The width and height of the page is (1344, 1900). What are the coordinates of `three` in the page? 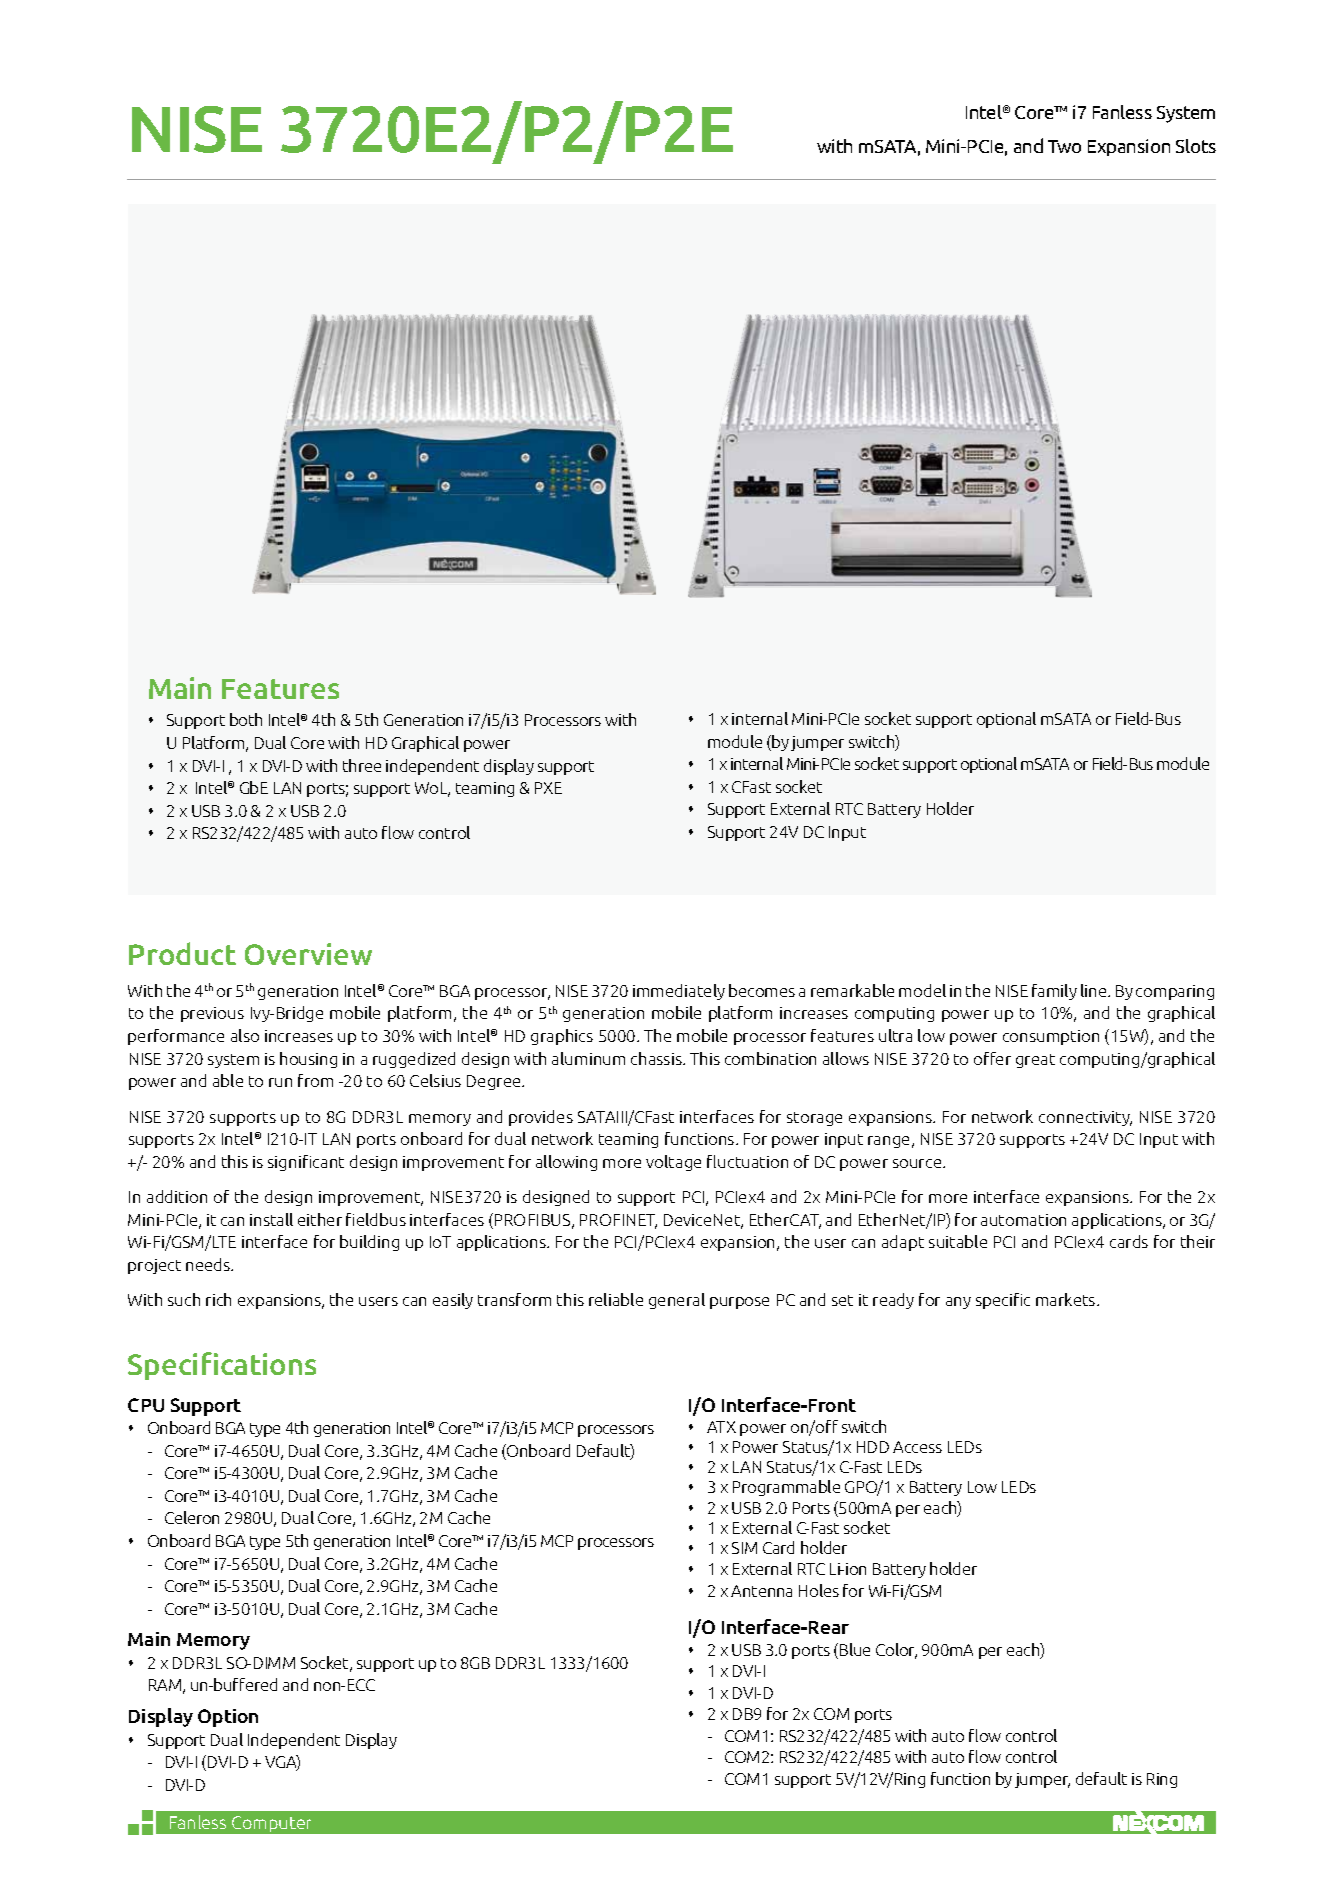 It's located at (362, 765).
